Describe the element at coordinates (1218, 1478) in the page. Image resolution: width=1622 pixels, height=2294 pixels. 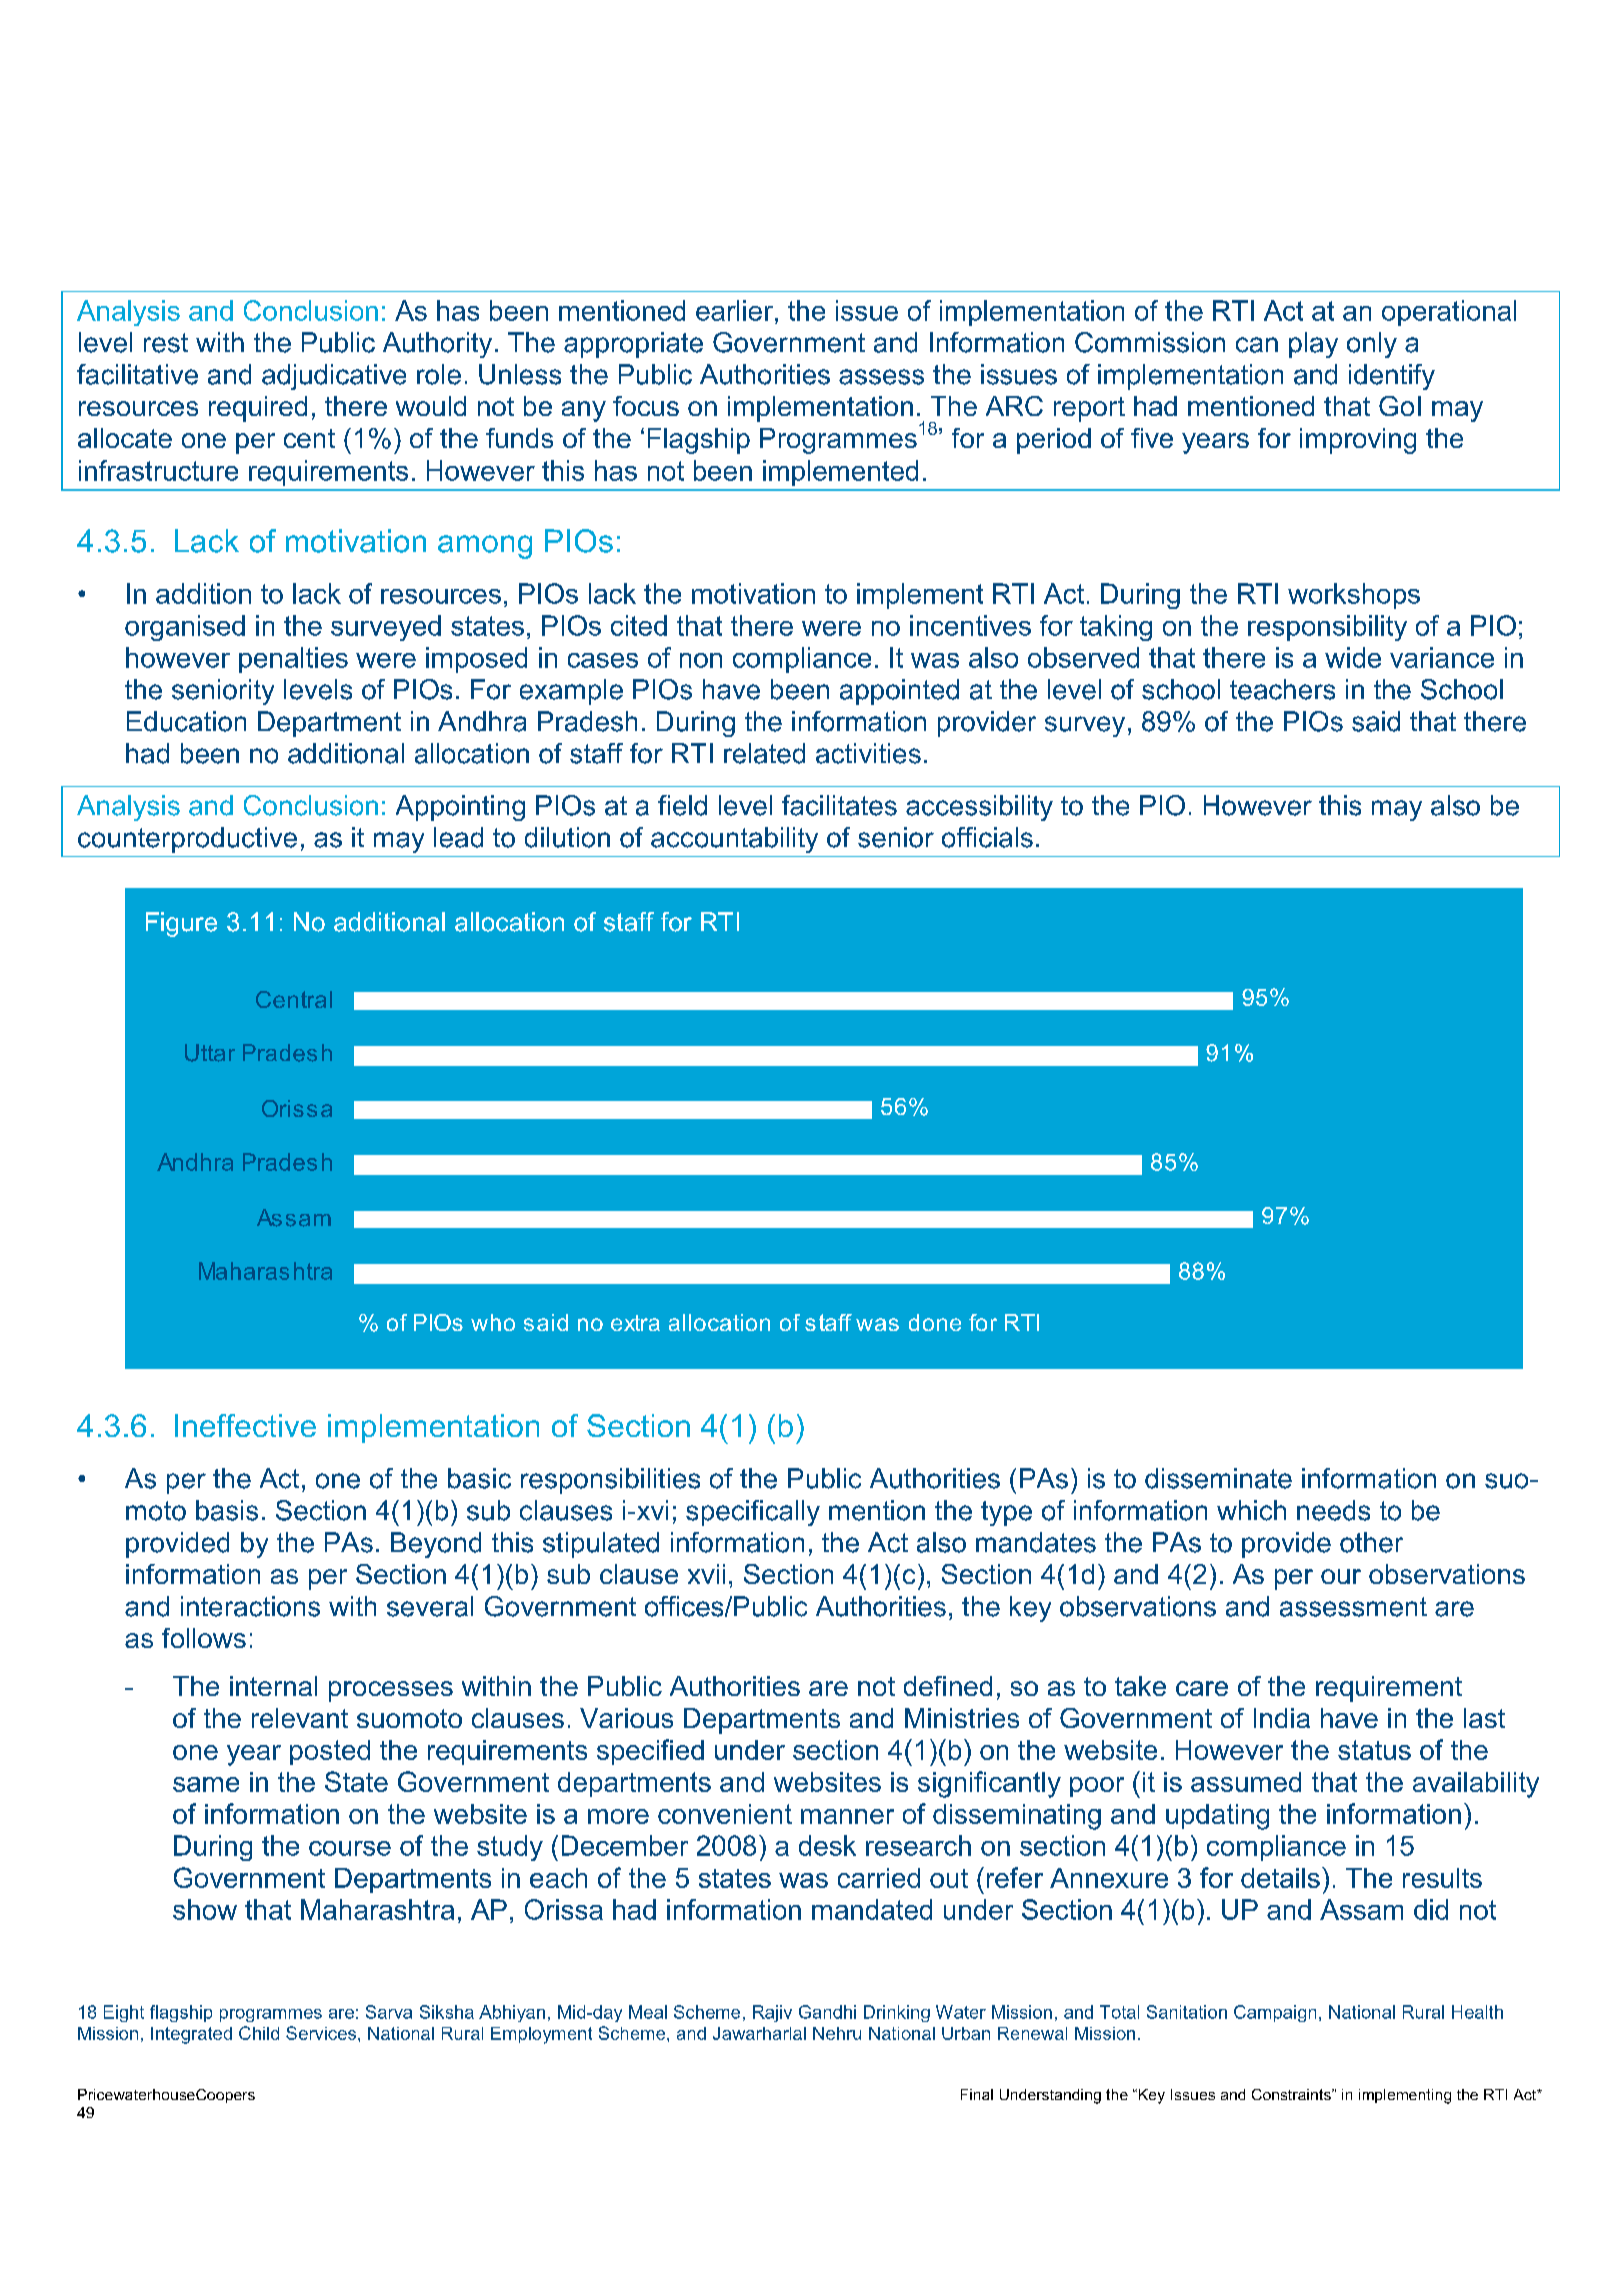
I see `disseminate` at that location.
